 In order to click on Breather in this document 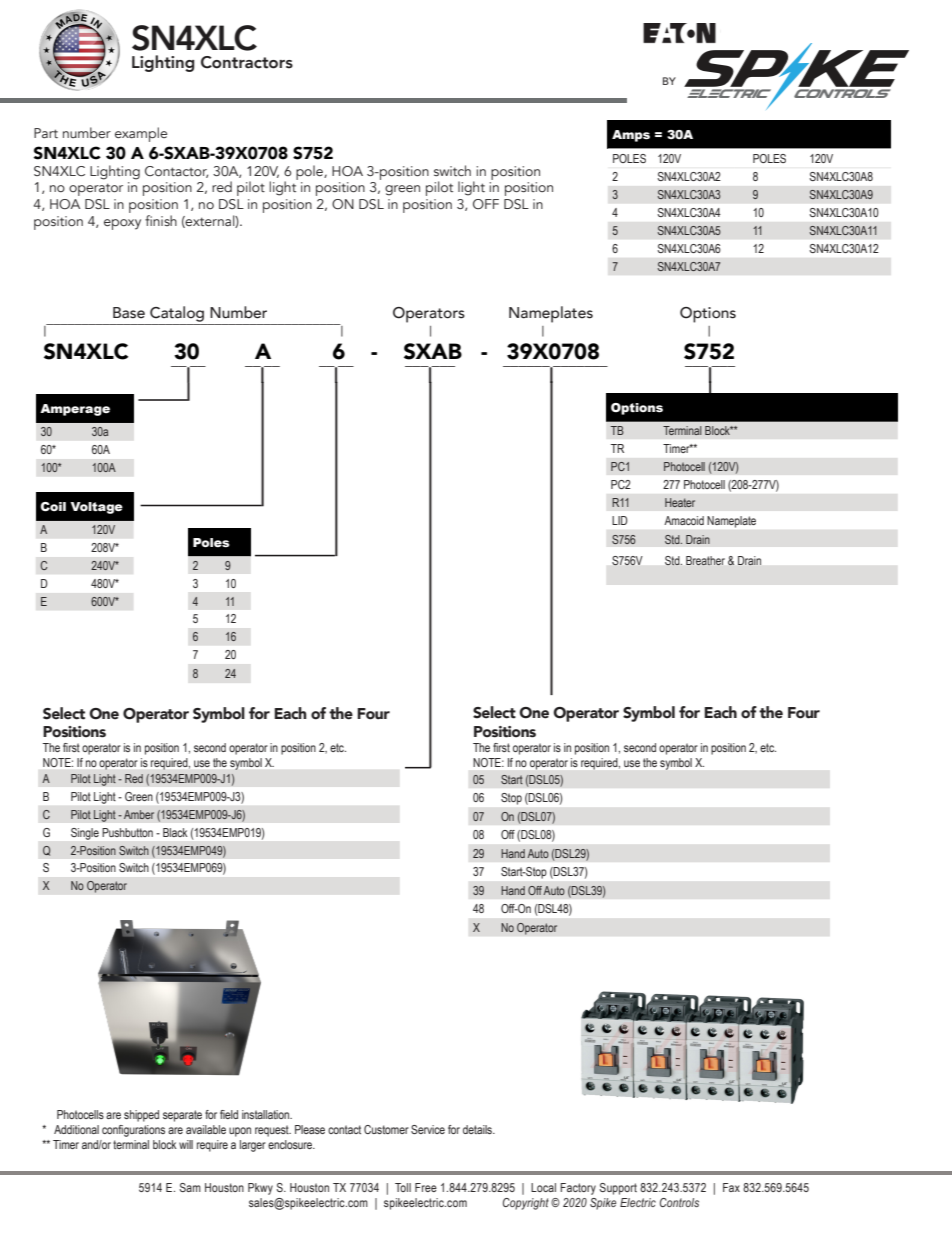, I will do `click(705, 560)`.
